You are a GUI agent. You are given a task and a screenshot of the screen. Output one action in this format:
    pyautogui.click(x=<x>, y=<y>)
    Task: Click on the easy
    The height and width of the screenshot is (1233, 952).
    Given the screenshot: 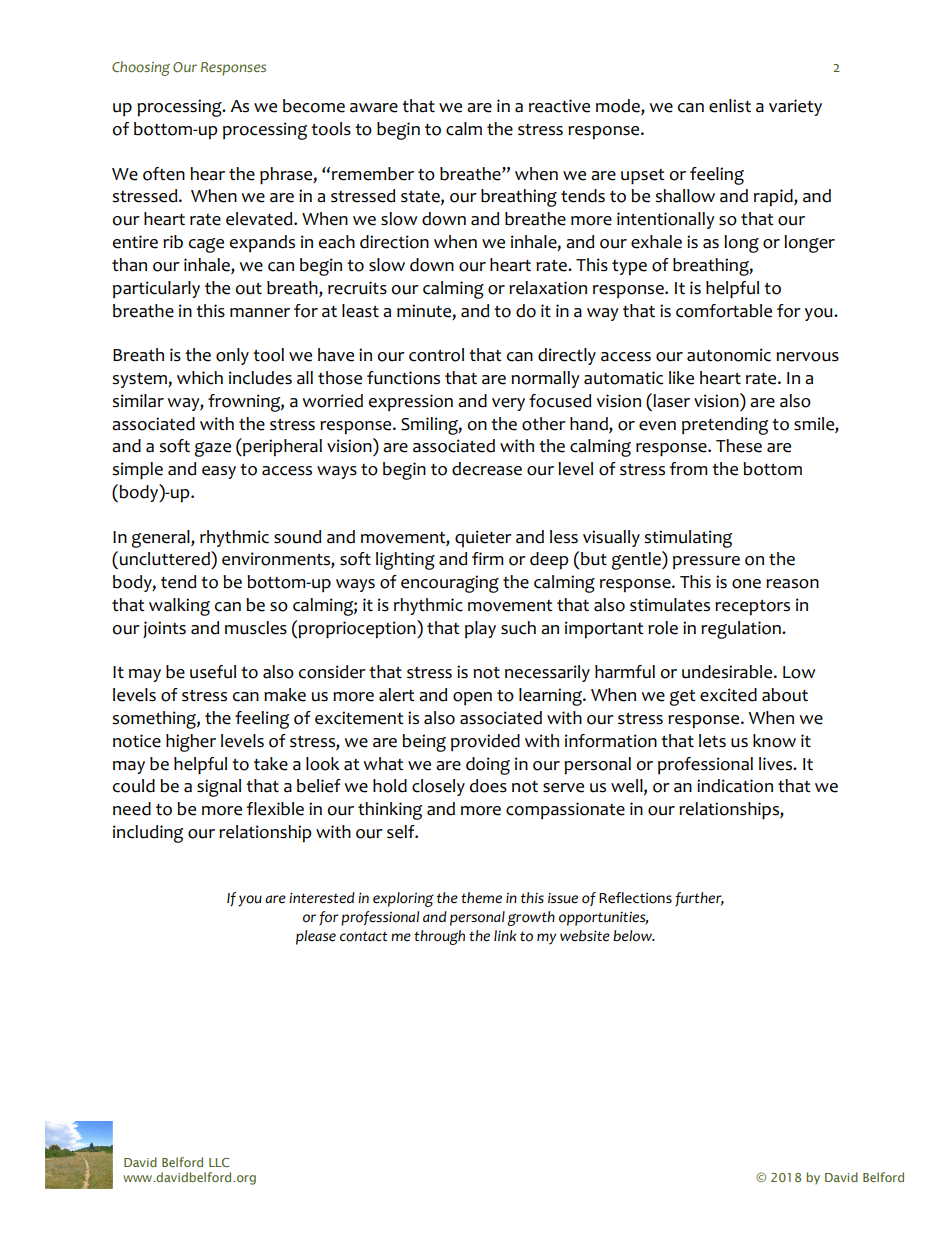 What is the action you would take?
    pyautogui.click(x=219, y=472)
